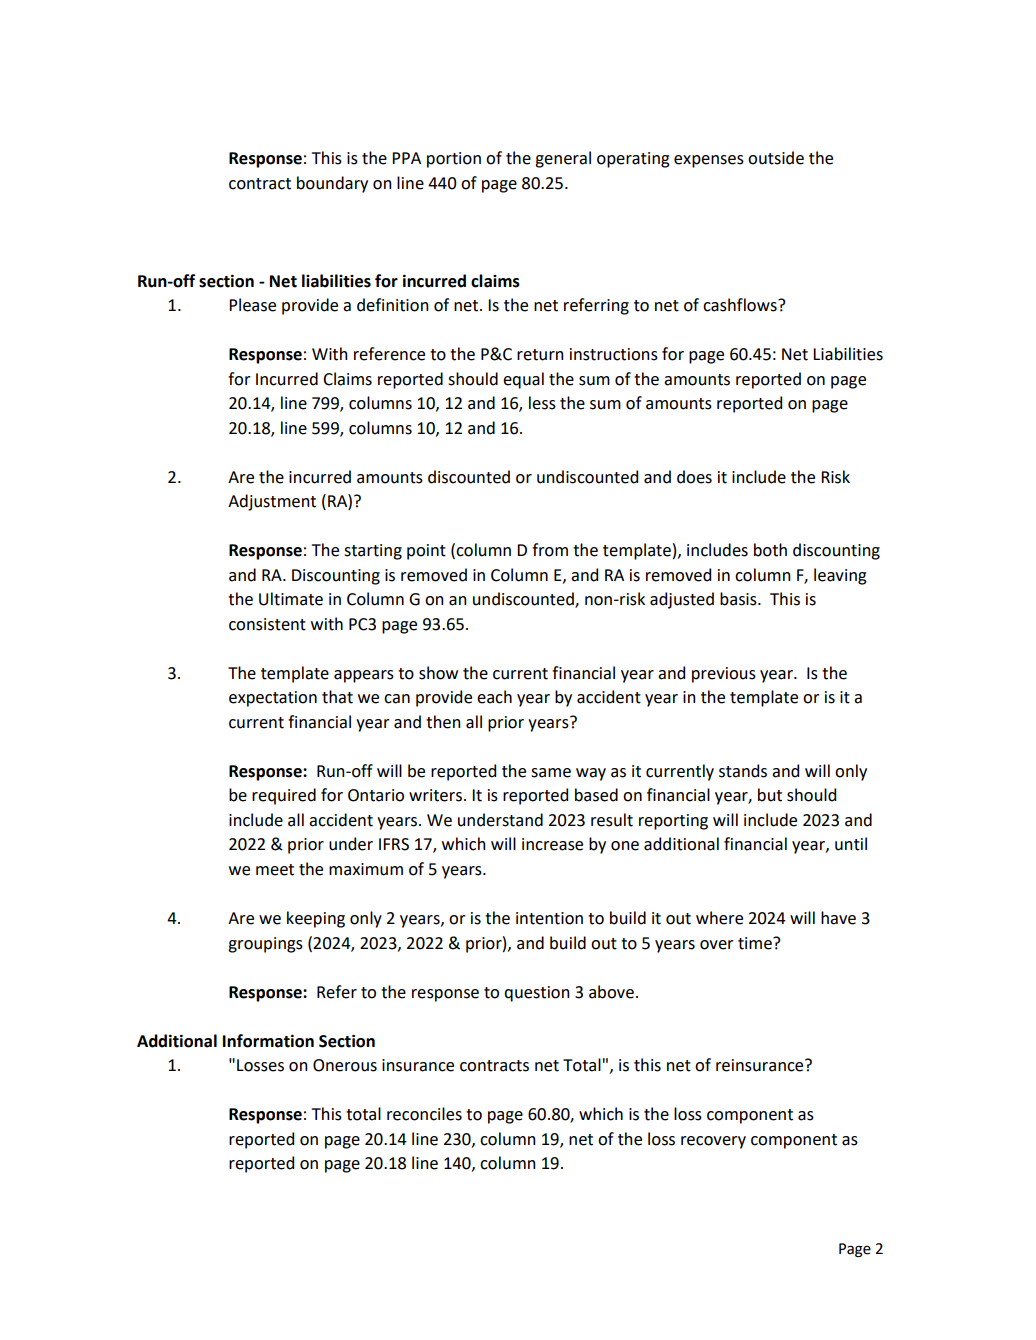 This screenshot has height=1340, width=1036. I want to click on Ultimate, so click(291, 599).
